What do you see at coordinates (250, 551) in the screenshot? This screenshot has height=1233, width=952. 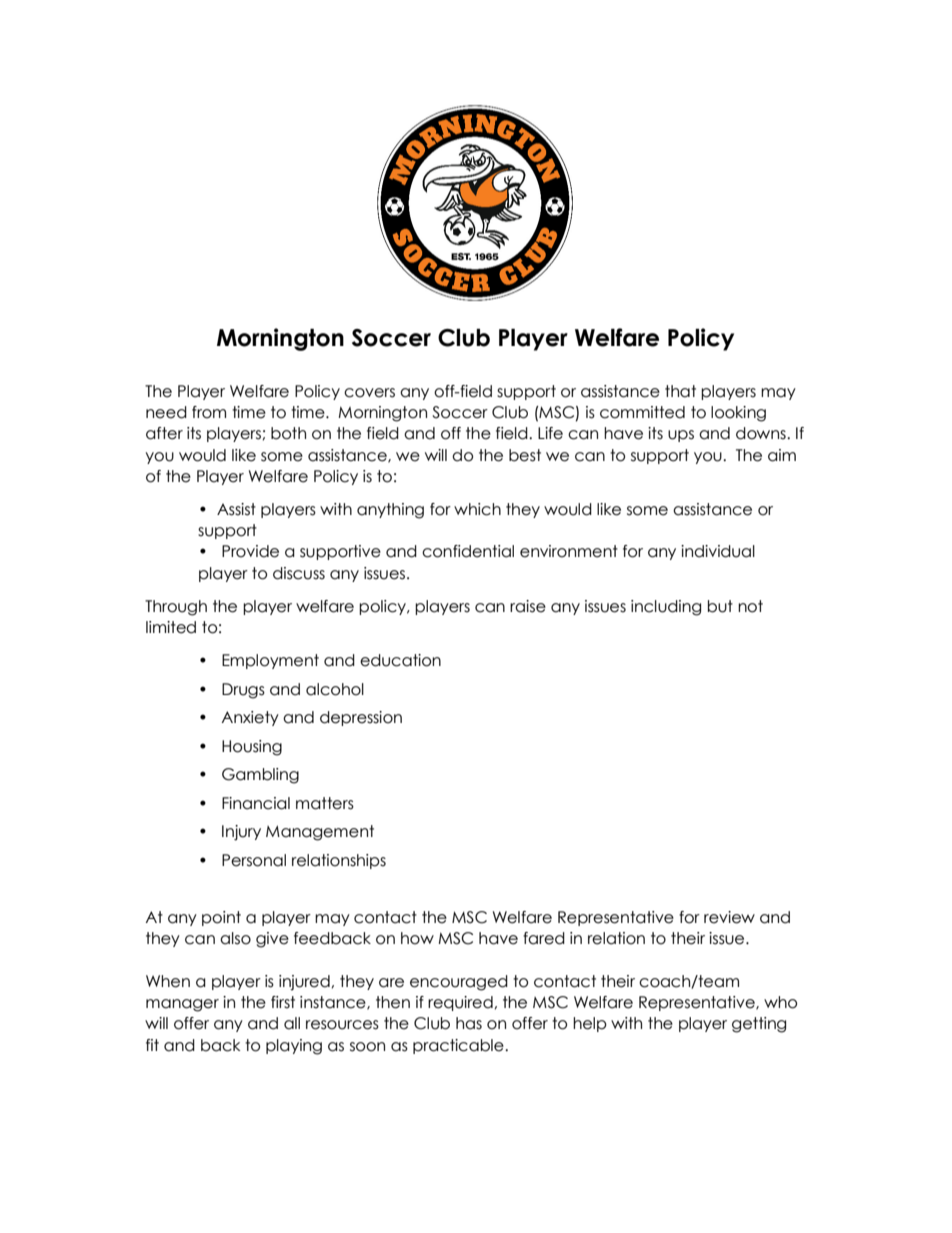 I see `Provide` at bounding box center [250, 551].
